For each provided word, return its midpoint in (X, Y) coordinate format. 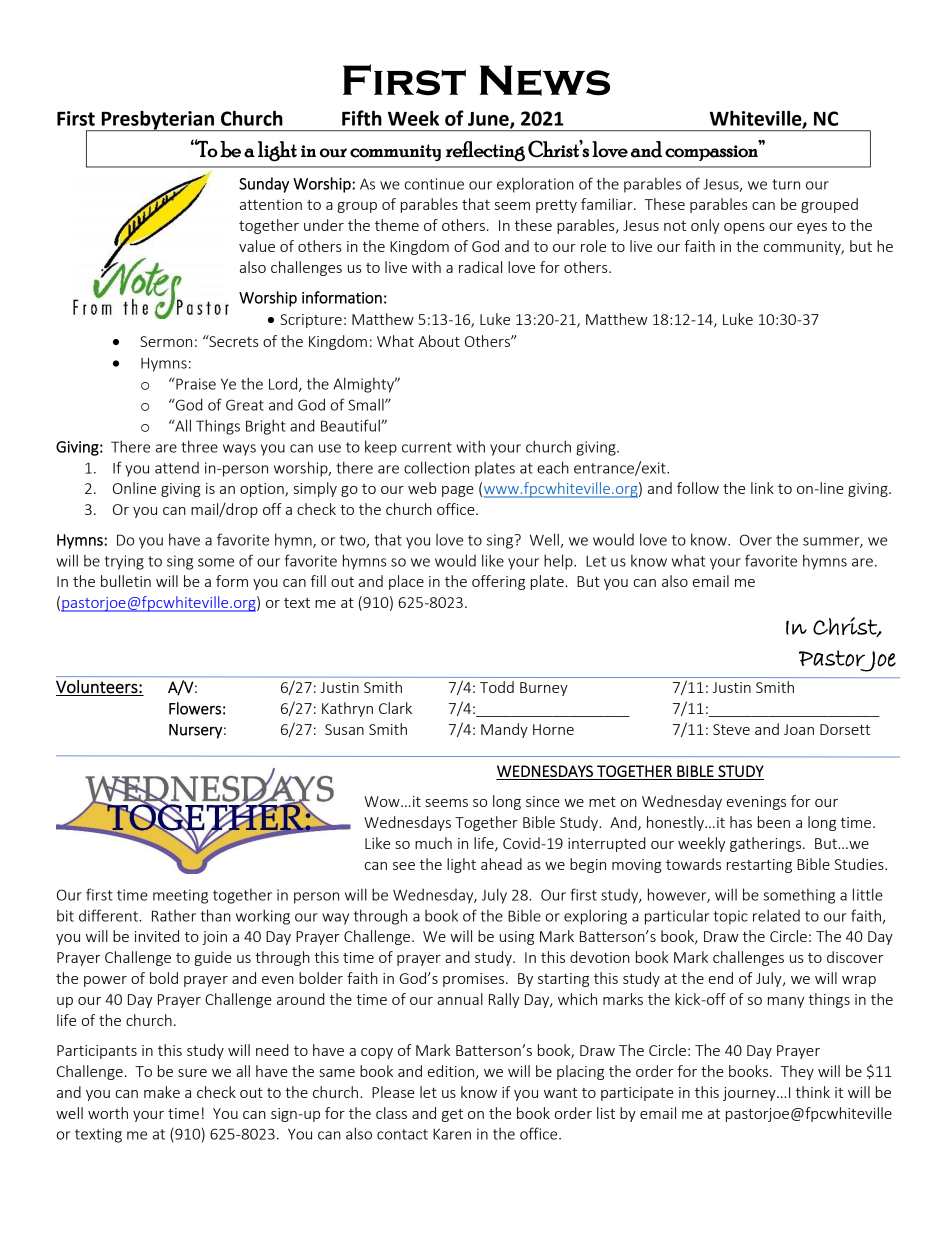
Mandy (504, 730)
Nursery (196, 731)
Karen (452, 1134)
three (199, 446)
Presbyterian (157, 121)
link (762, 488)
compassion (712, 152)
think (813, 1092)
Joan (799, 729)
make (162, 1092)
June (489, 120)
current (427, 447)
